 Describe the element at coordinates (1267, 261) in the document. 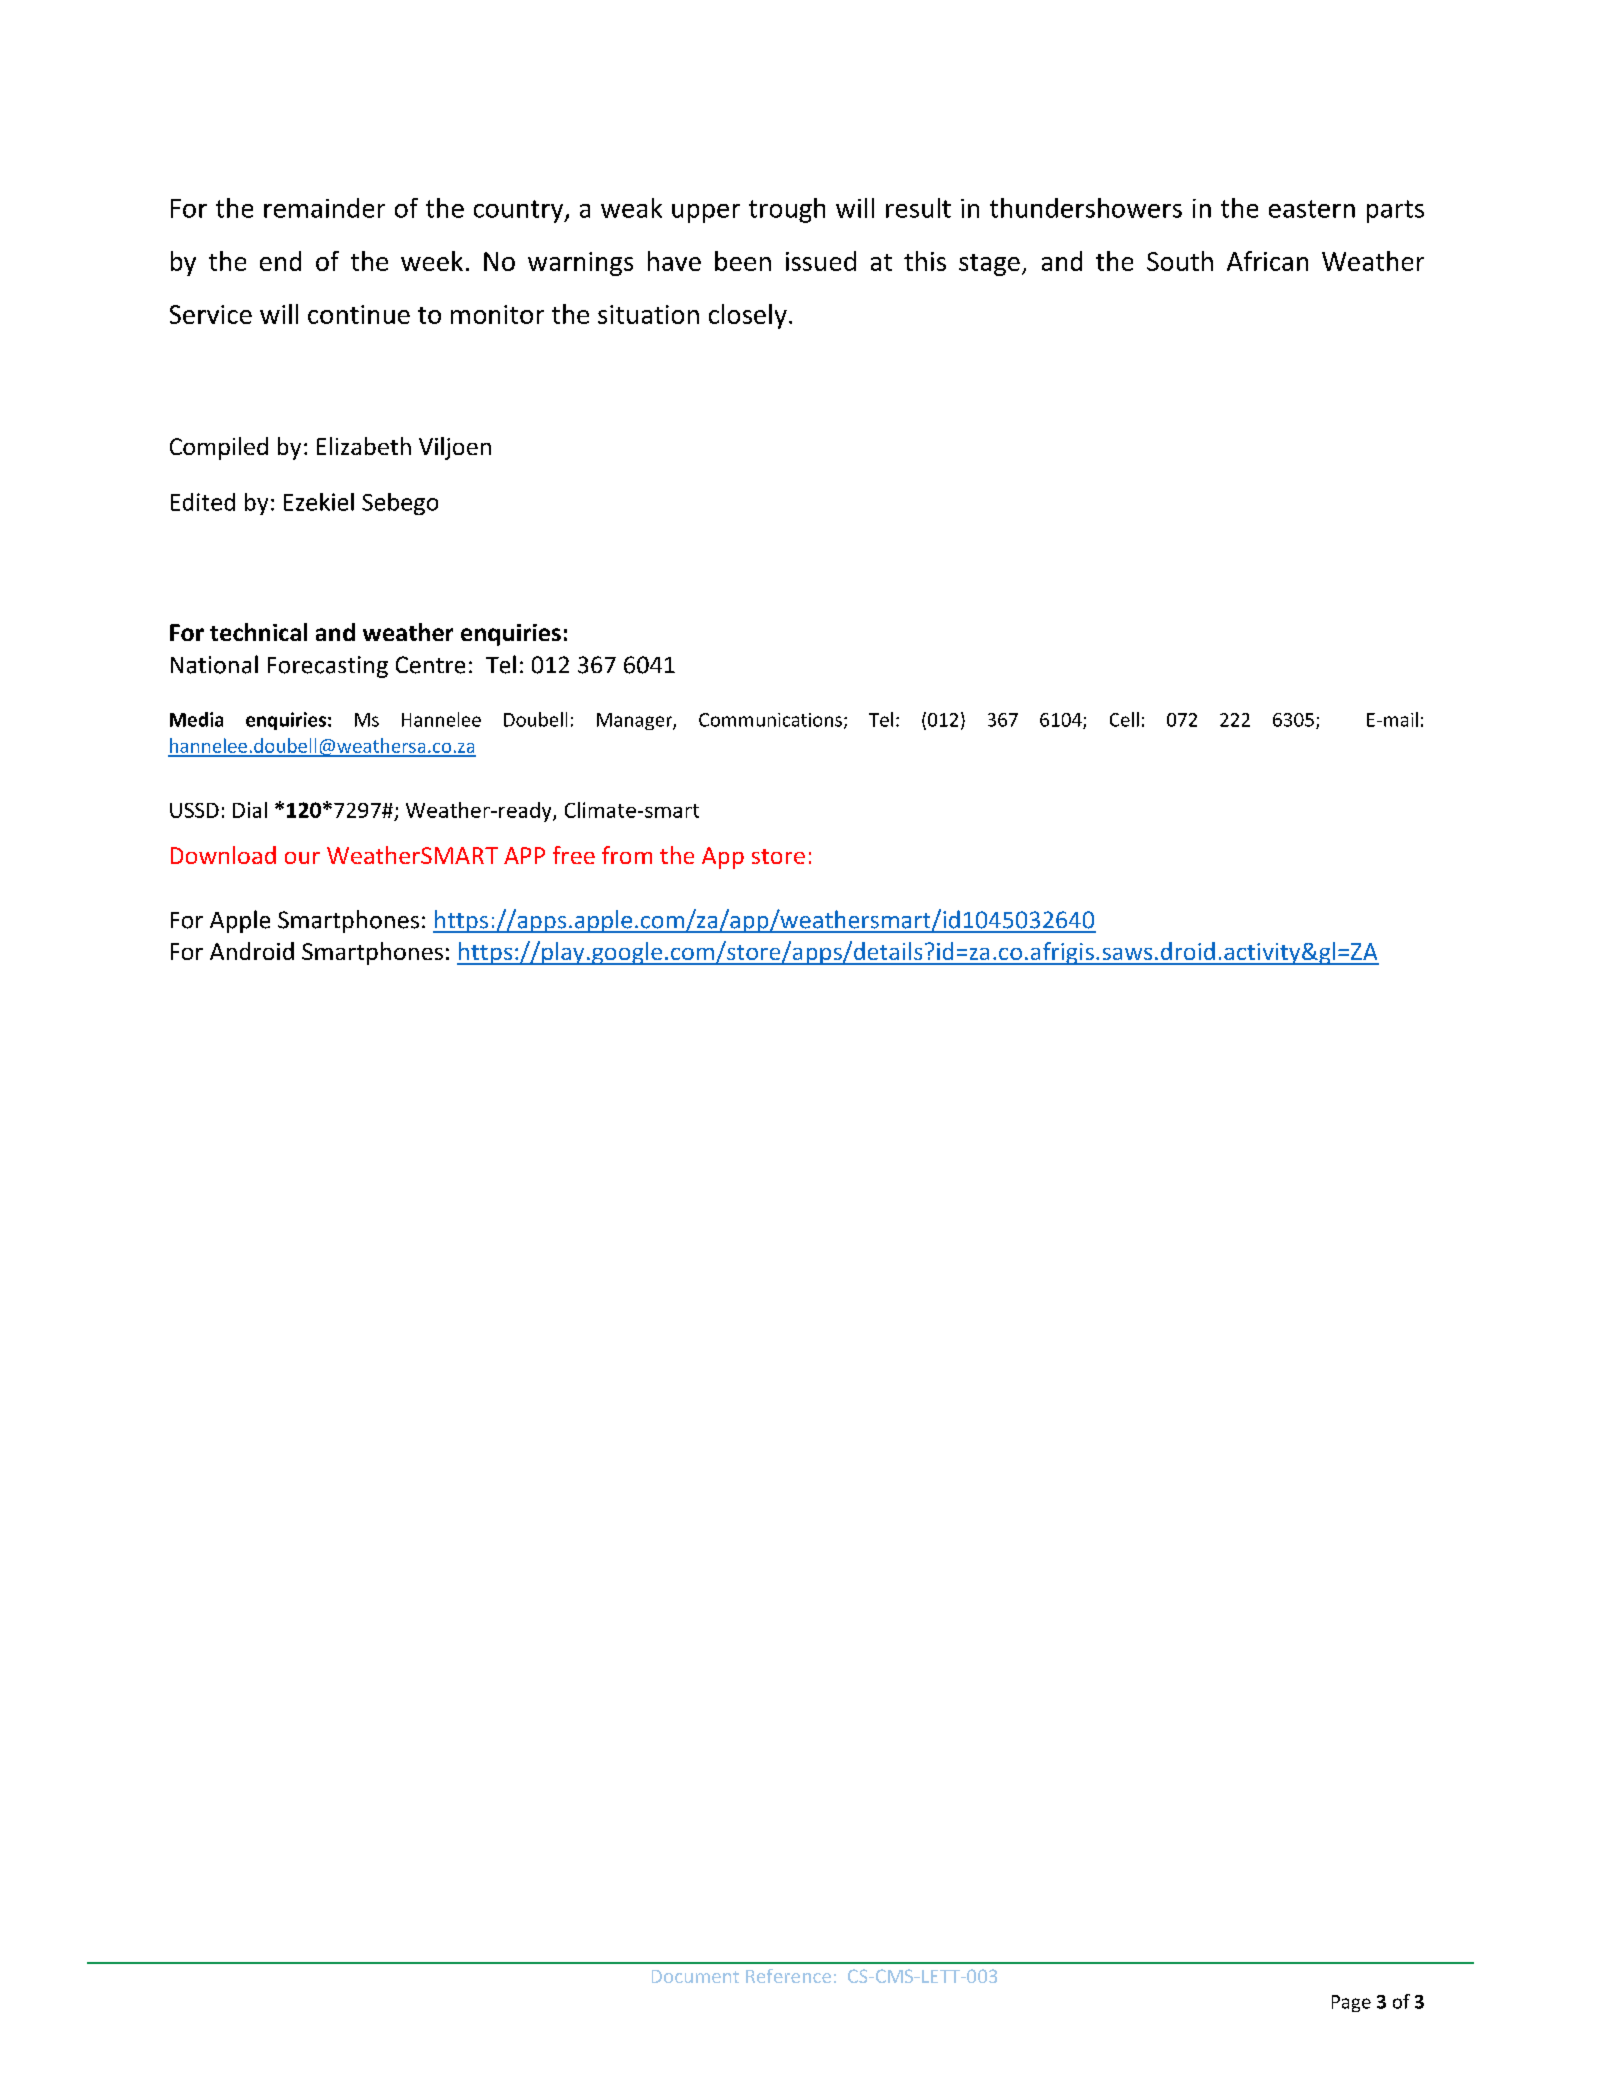

I see `African` at that location.
